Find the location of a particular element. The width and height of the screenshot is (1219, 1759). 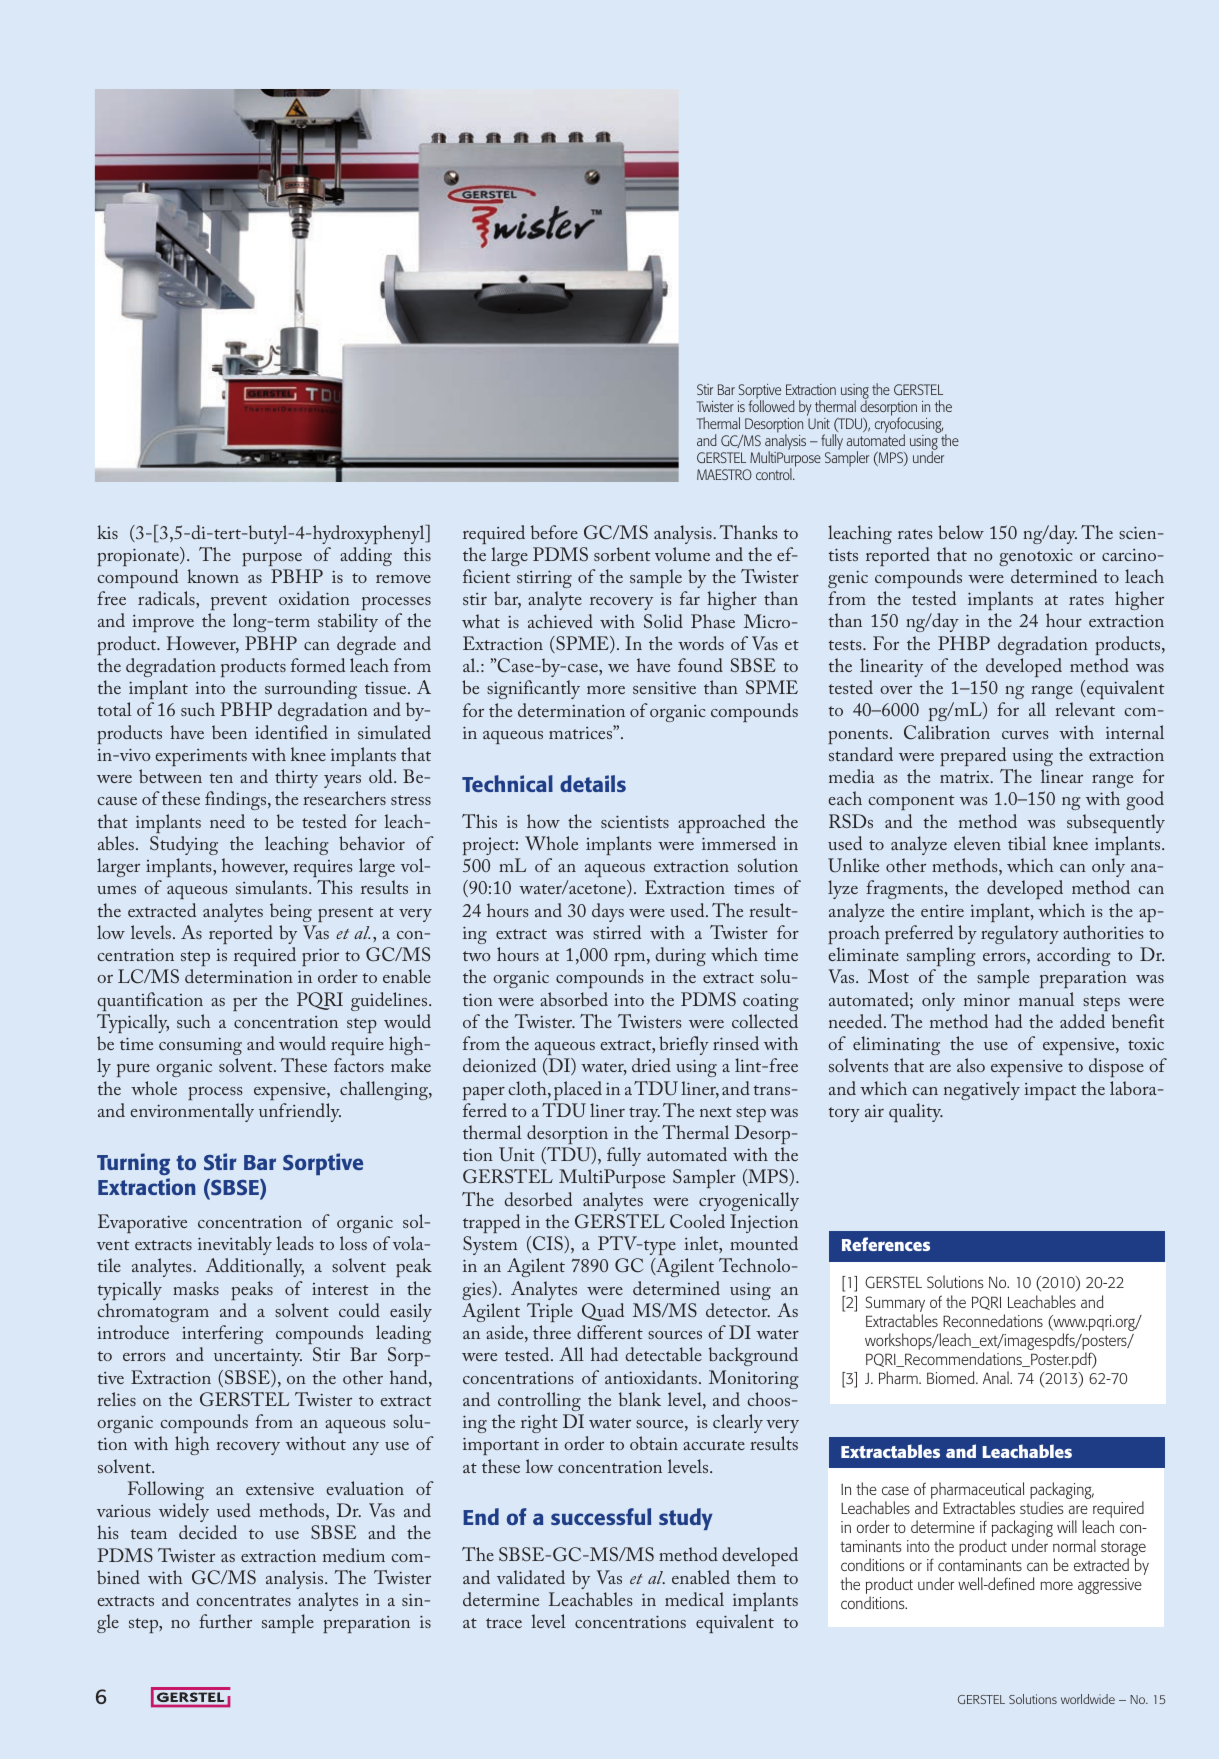

uncertainty is located at coordinates (258, 1357).
